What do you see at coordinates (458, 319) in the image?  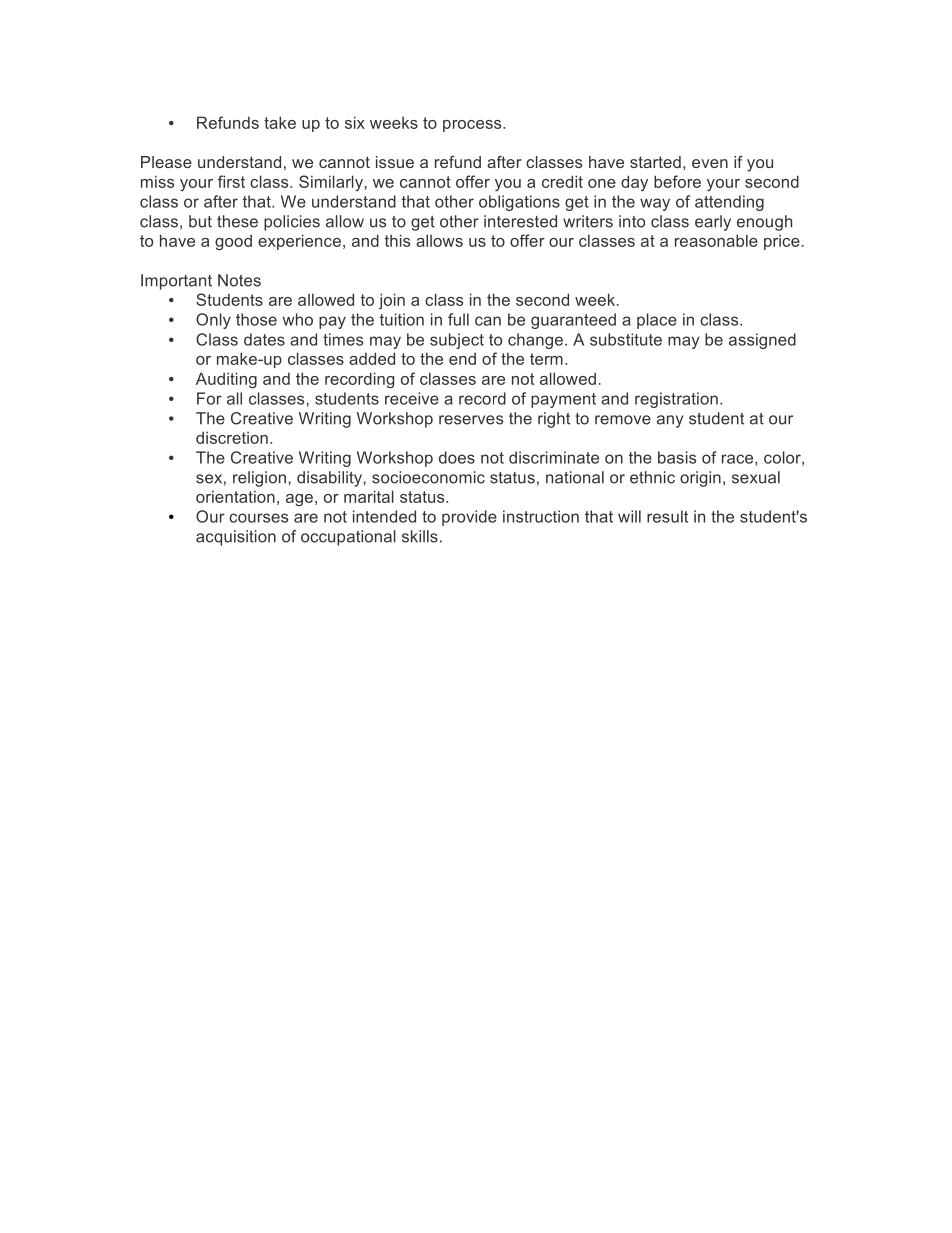 I see `full` at bounding box center [458, 319].
